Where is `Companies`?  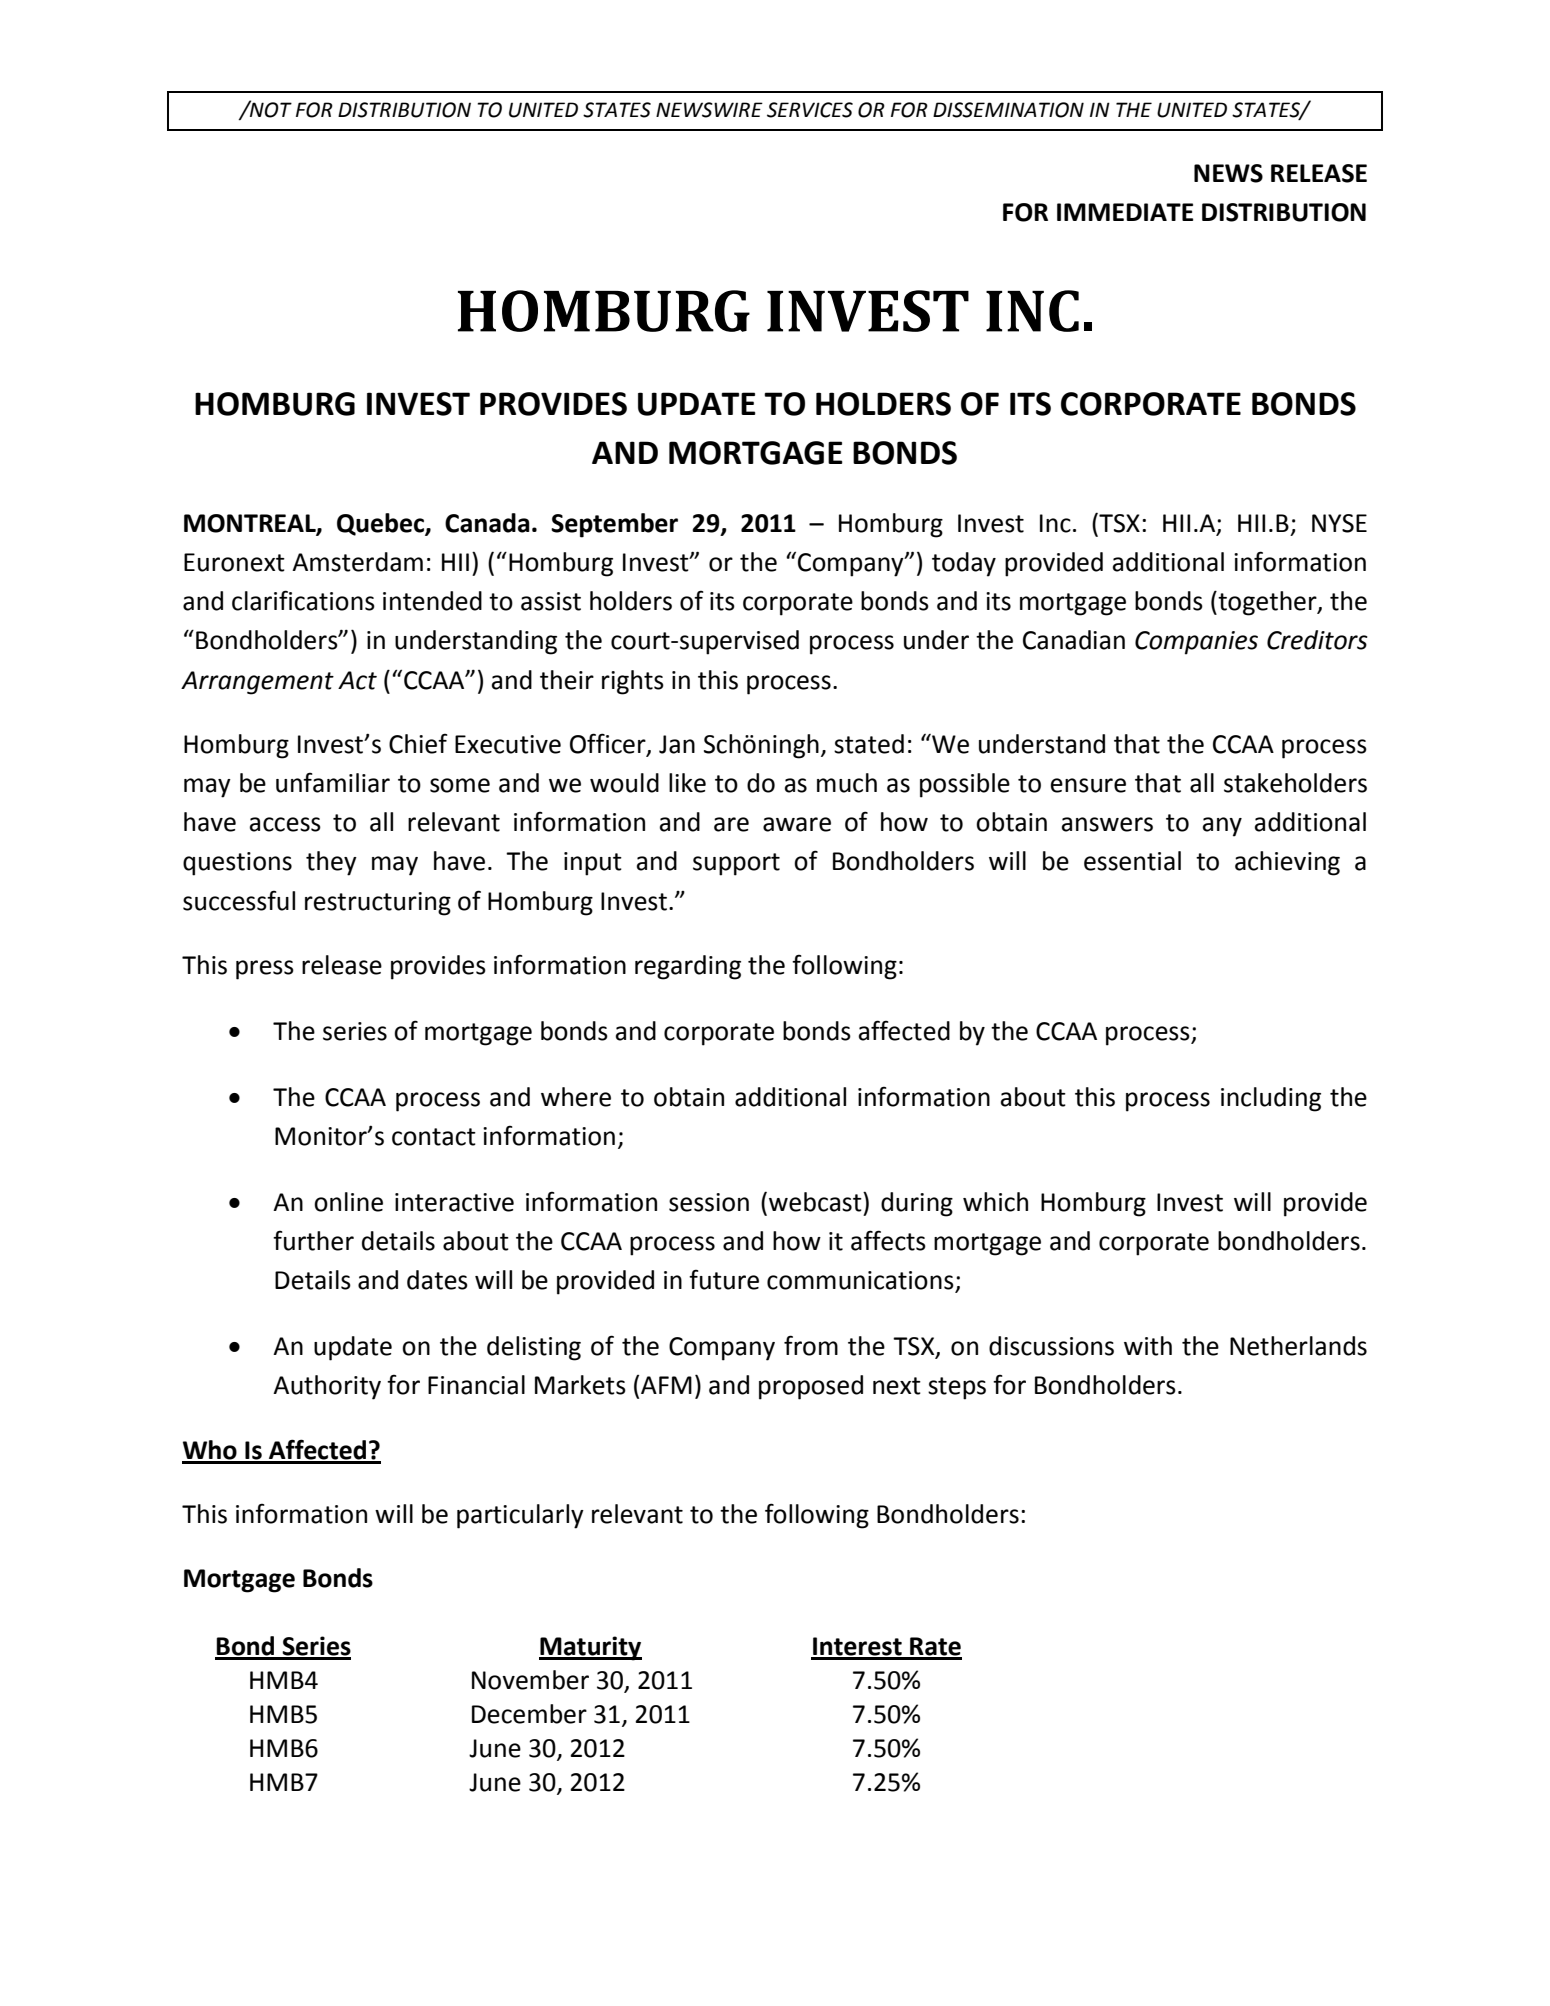 Companies is located at coordinates (1196, 643).
